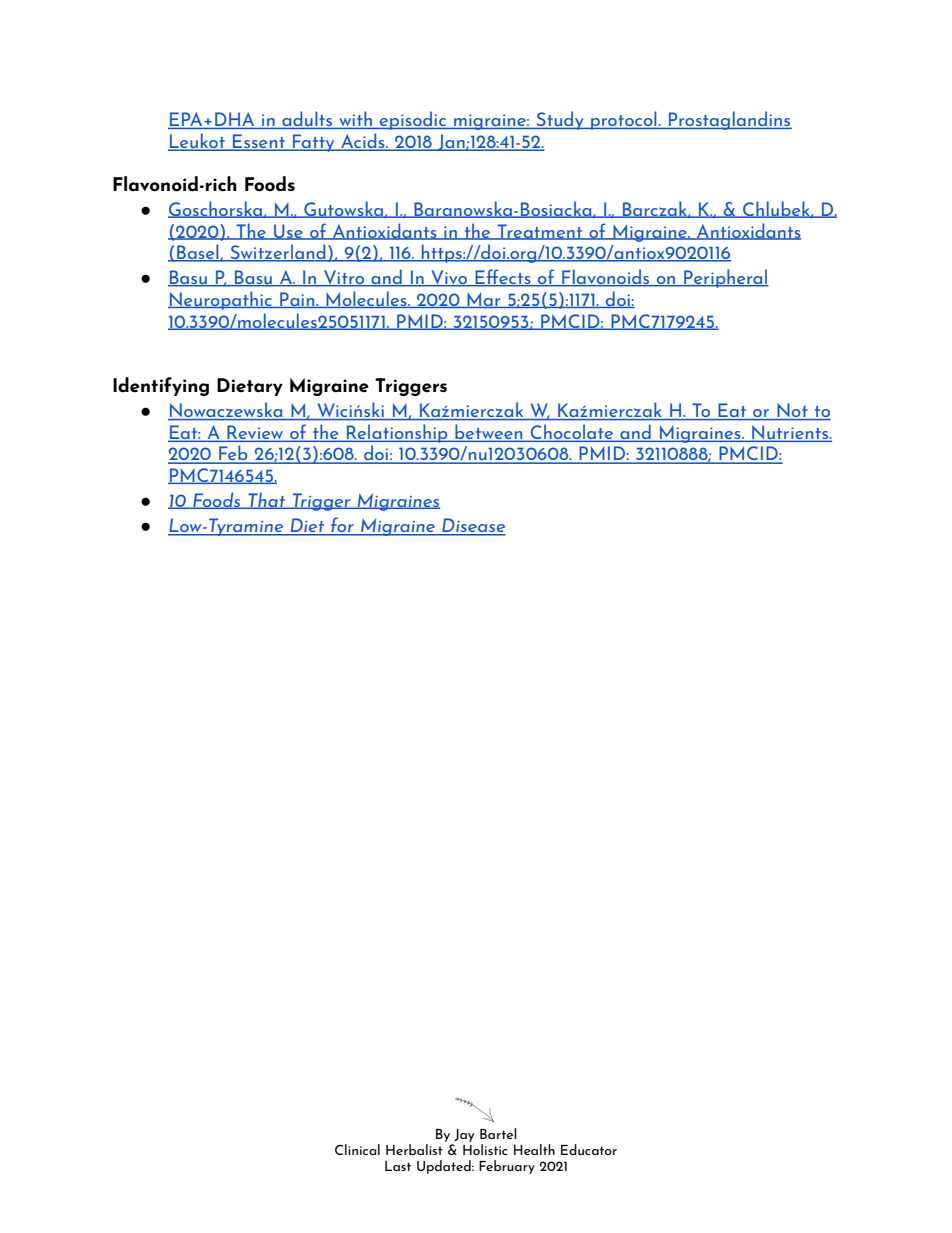  I want to click on Clinical, so click(357, 1149).
